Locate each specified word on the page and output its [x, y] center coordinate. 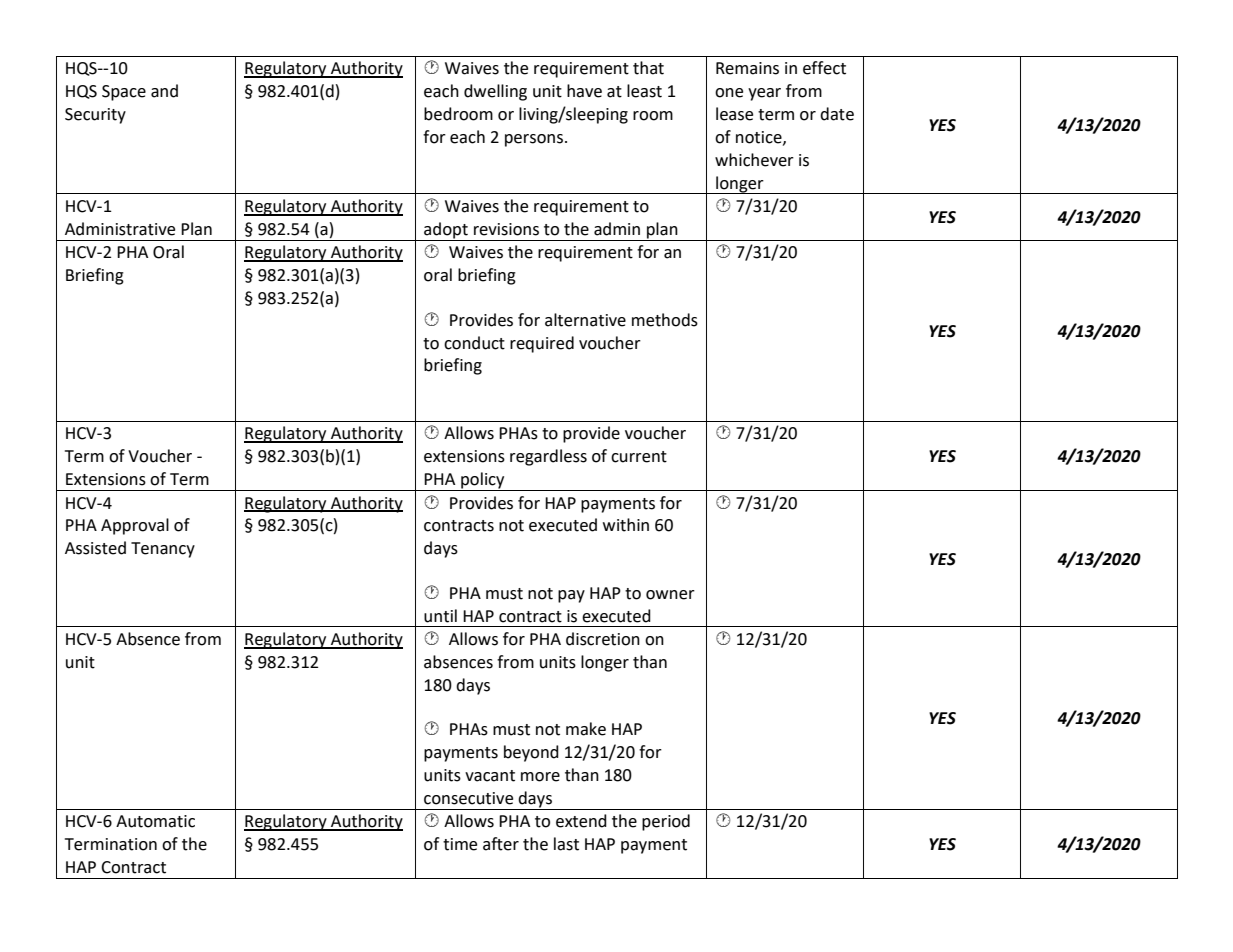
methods [665, 320]
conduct [474, 343]
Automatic [155, 821]
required [542, 344]
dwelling [495, 92]
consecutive [468, 798]
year [764, 94]
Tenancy [163, 550]
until [440, 616]
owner [670, 595]
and [164, 91]
